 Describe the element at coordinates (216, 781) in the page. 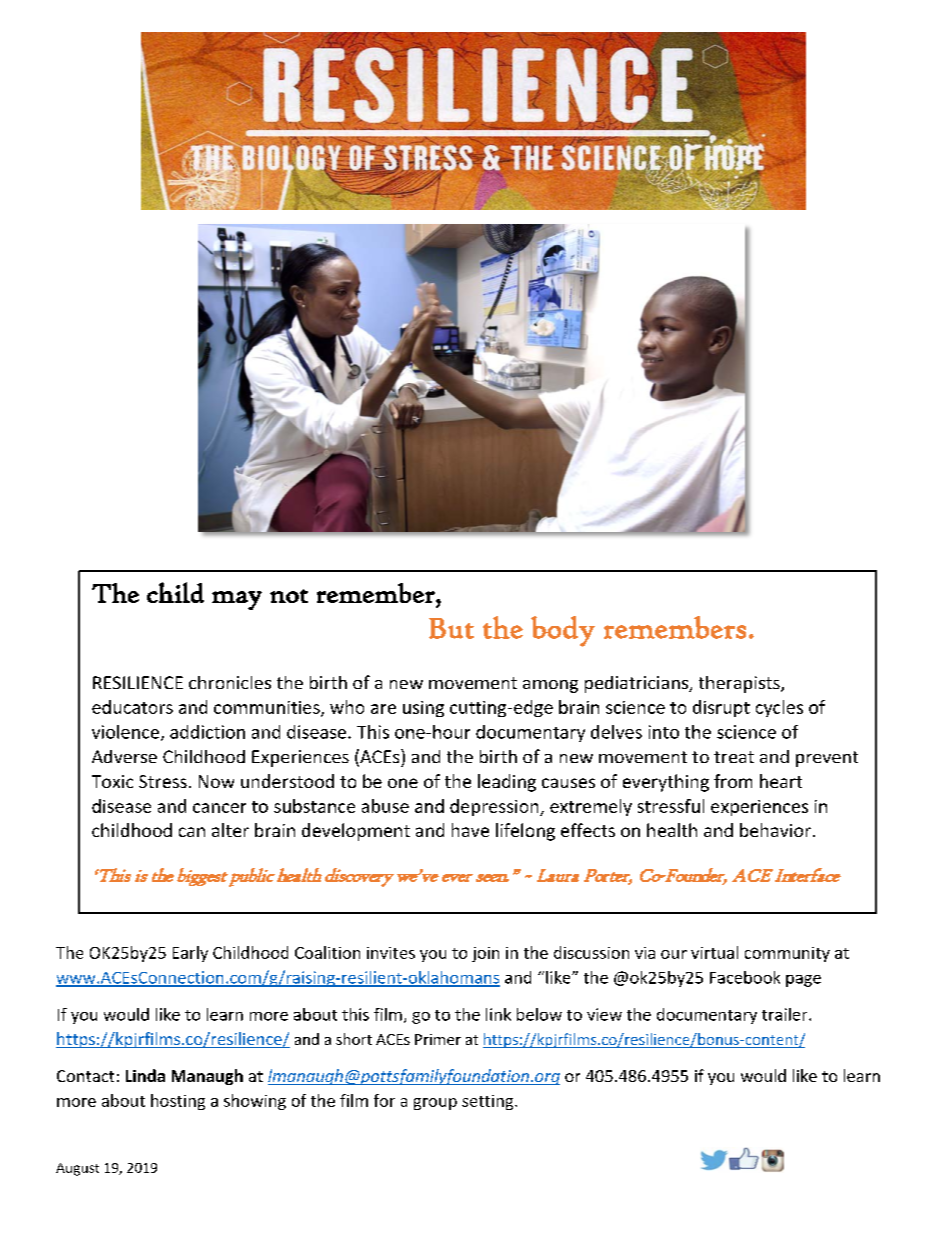

I see `Now` at that location.
